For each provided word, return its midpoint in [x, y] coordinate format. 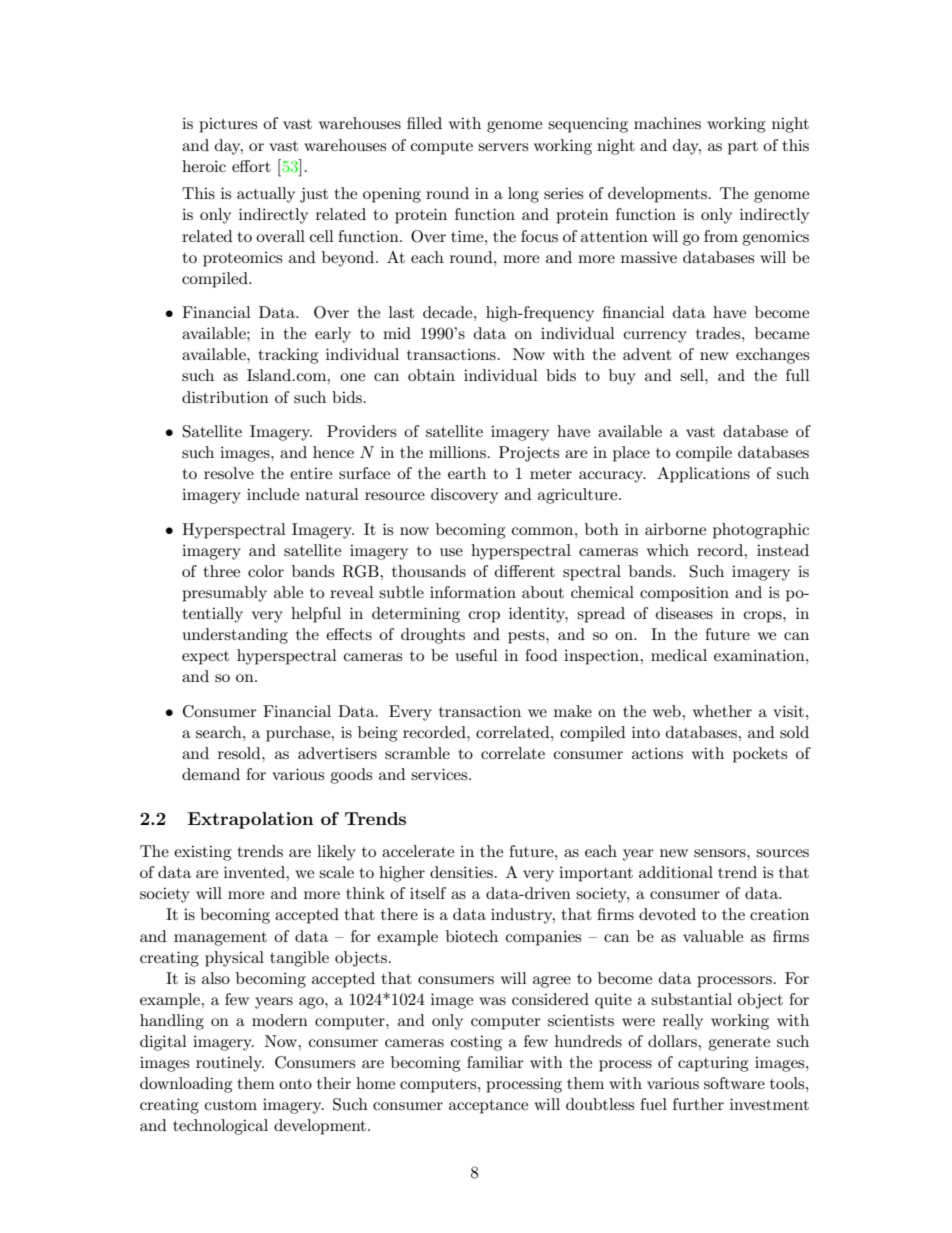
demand [211, 774]
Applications [703, 475]
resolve [229, 473]
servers [503, 147]
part [743, 148]
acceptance [488, 1107]
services [440, 774]
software [734, 1083]
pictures [228, 125]
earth [467, 473]
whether [722, 711]
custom [231, 1105]
